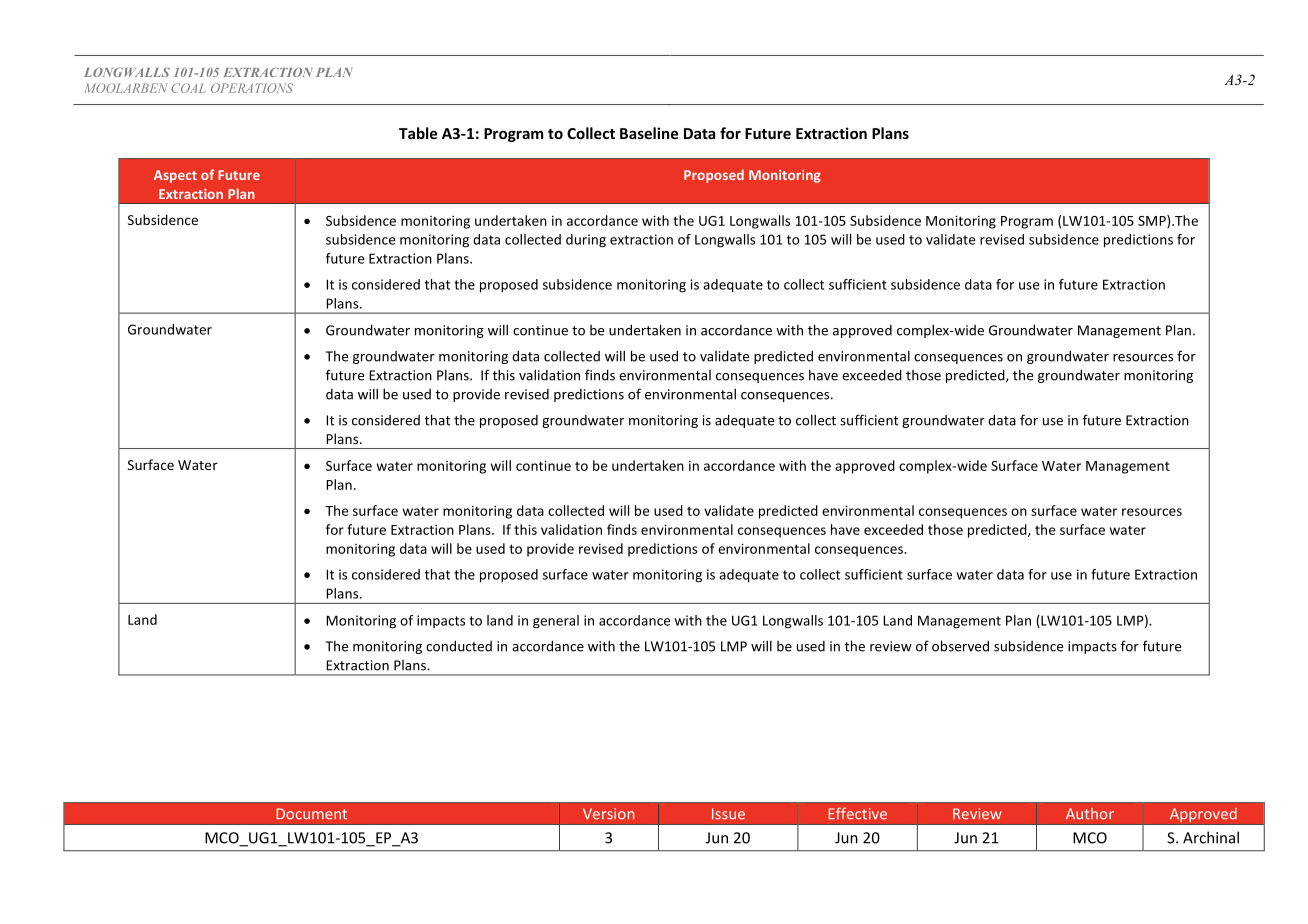 The height and width of the screenshot is (924, 1308). Describe the element at coordinates (649, 133) in the screenshot. I see `Baseline` at that location.
